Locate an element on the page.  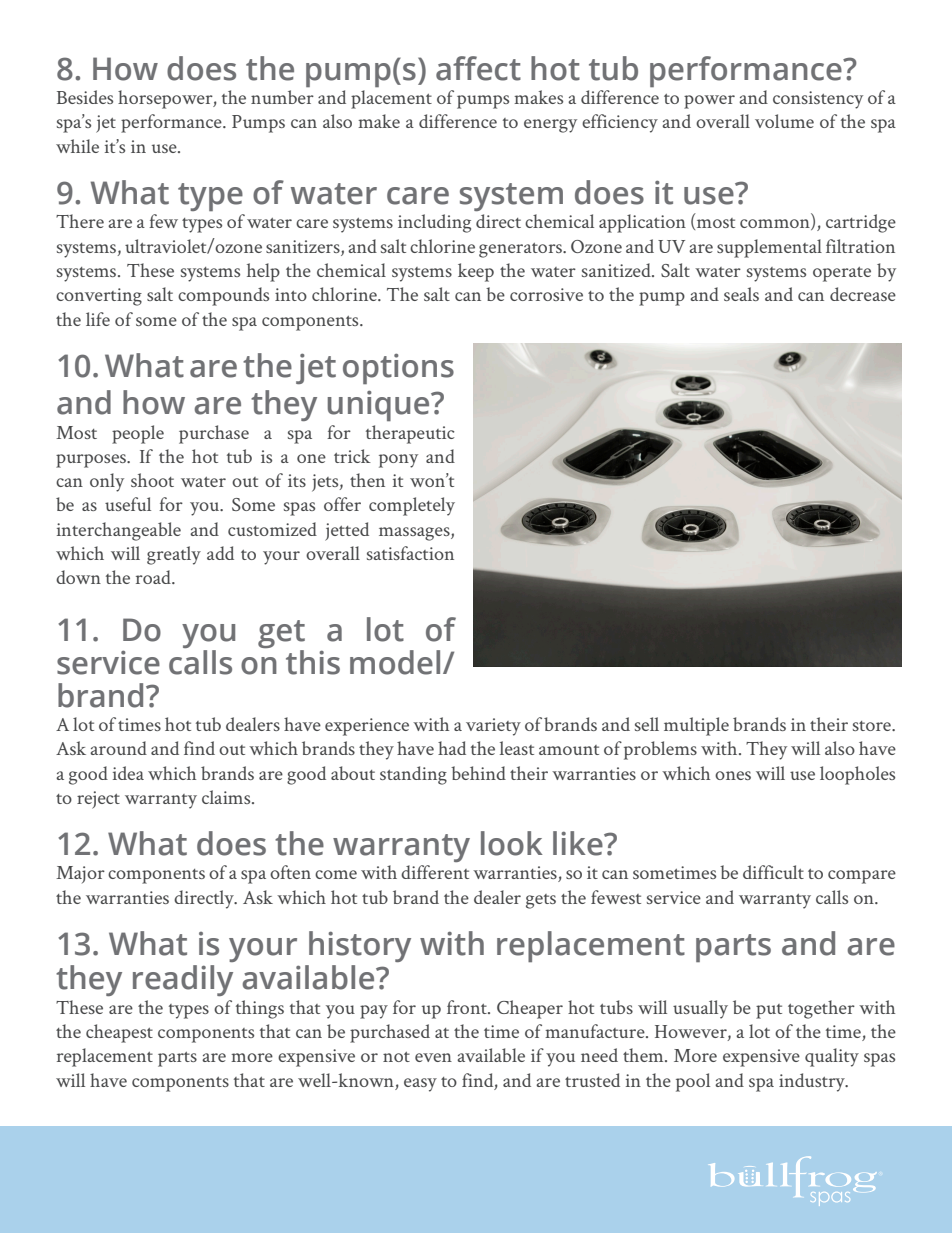
satisfaction is located at coordinates (410, 553).
